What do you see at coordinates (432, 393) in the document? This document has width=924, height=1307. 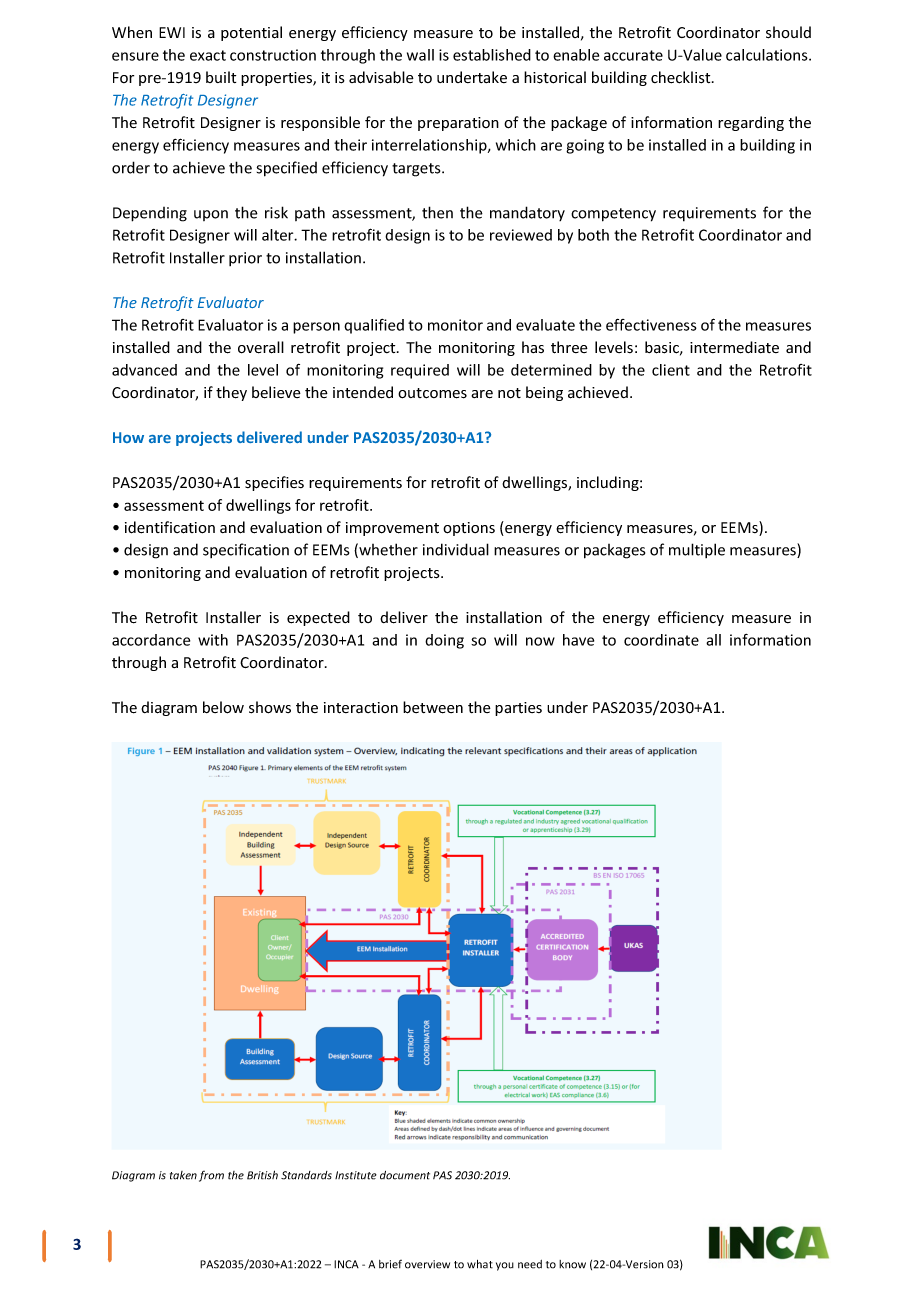 I see `outcomes` at bounding box center [432, 393].
